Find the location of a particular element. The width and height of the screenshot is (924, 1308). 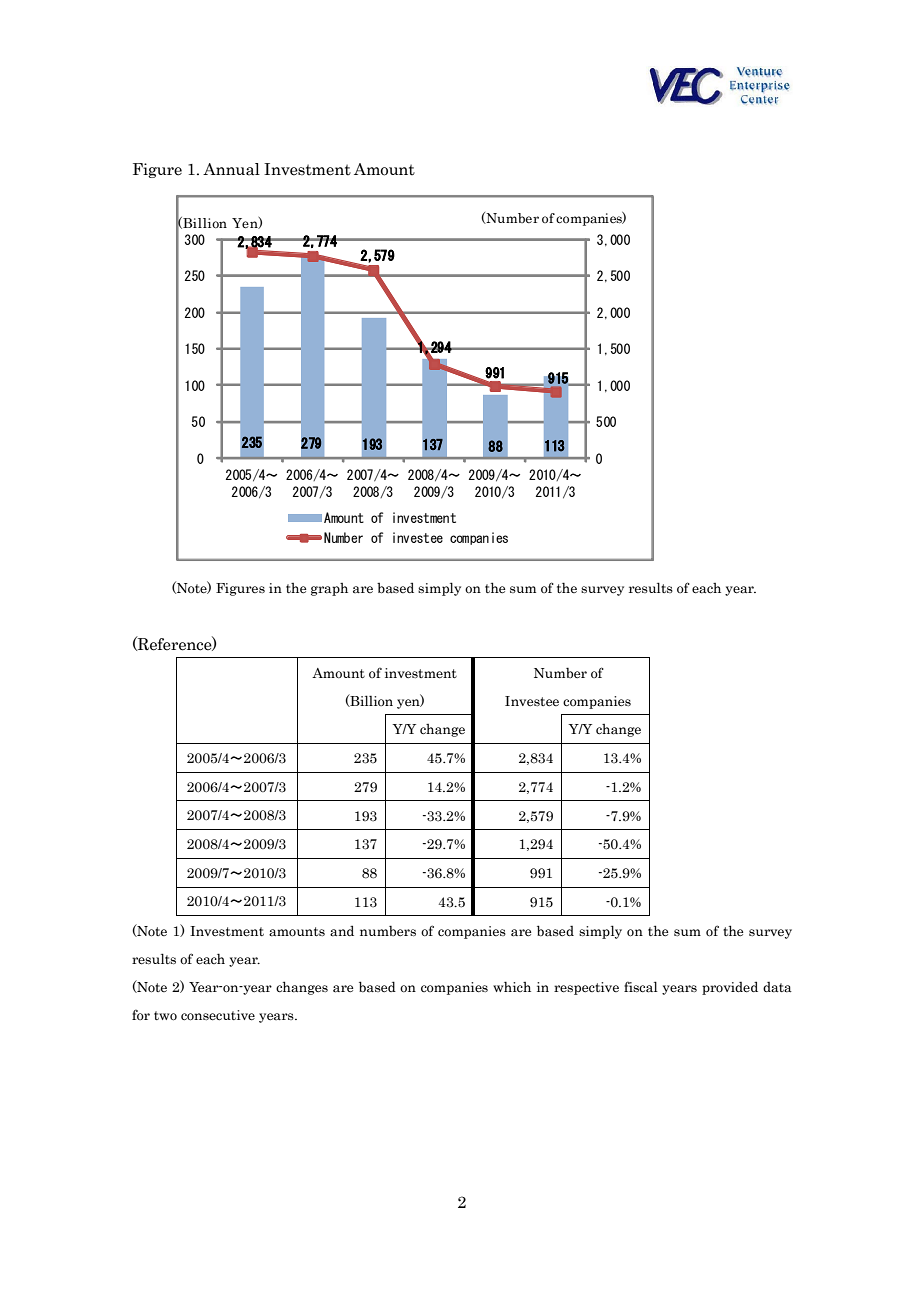

respective is located at coordinates (586, 988).
